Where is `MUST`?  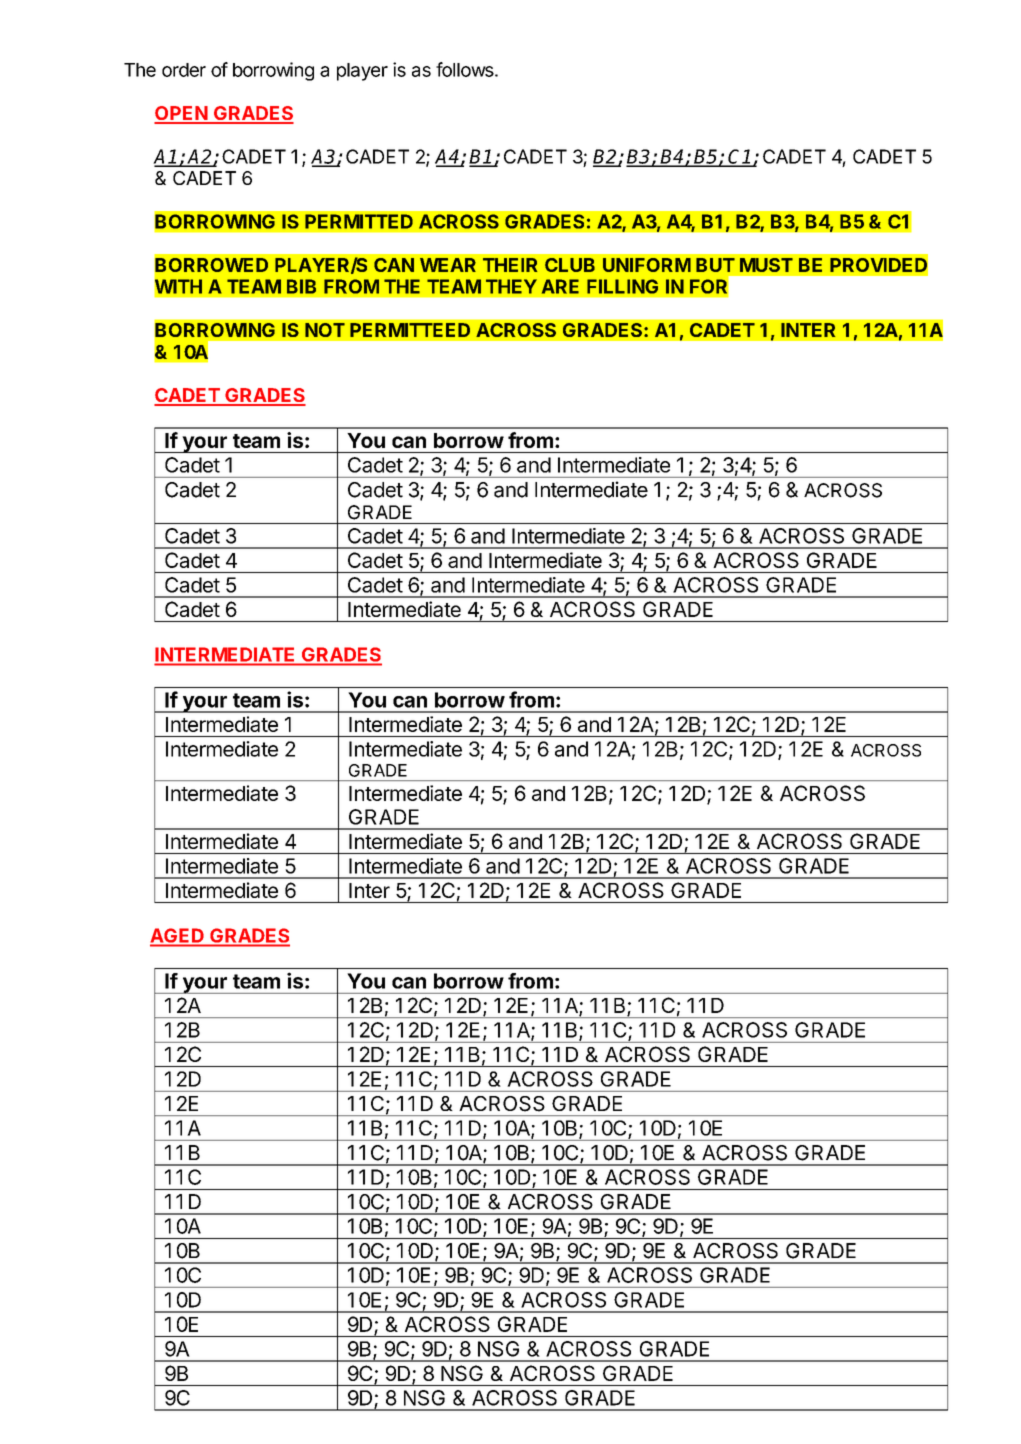
MUST is located at coordinates (766, 265).
